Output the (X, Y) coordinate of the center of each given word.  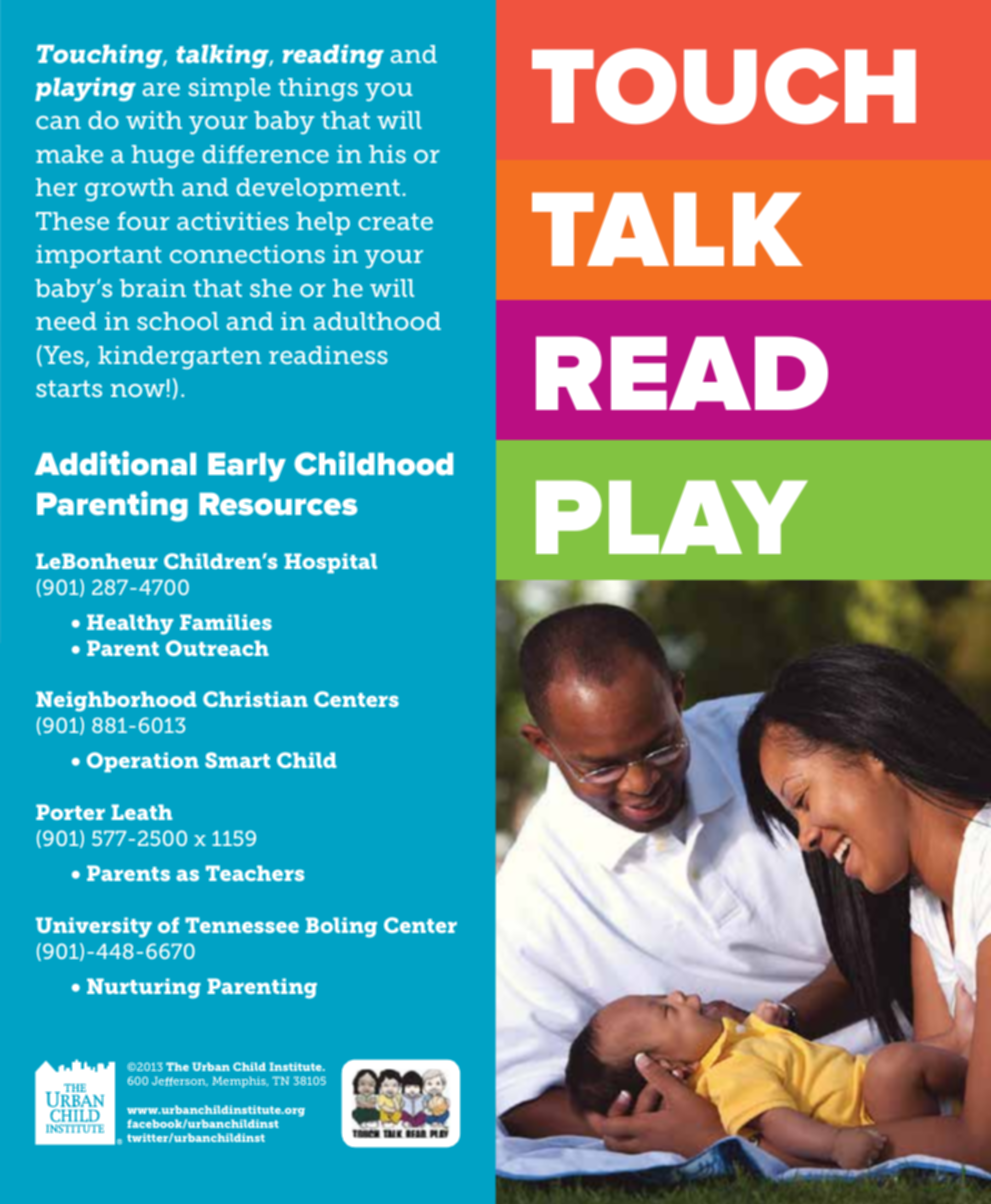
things (318, 89)
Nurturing (144, 988)
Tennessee (242, 925)
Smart (237, 760)
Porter (70, 812)
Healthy (130, 624)
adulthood (377, 321)
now (138, 390)
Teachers (255, 873)
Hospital (330, 563)
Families (226, 622)
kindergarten (179, 357)
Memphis (240, 1082)
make (69, 154)
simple (229, 89)
